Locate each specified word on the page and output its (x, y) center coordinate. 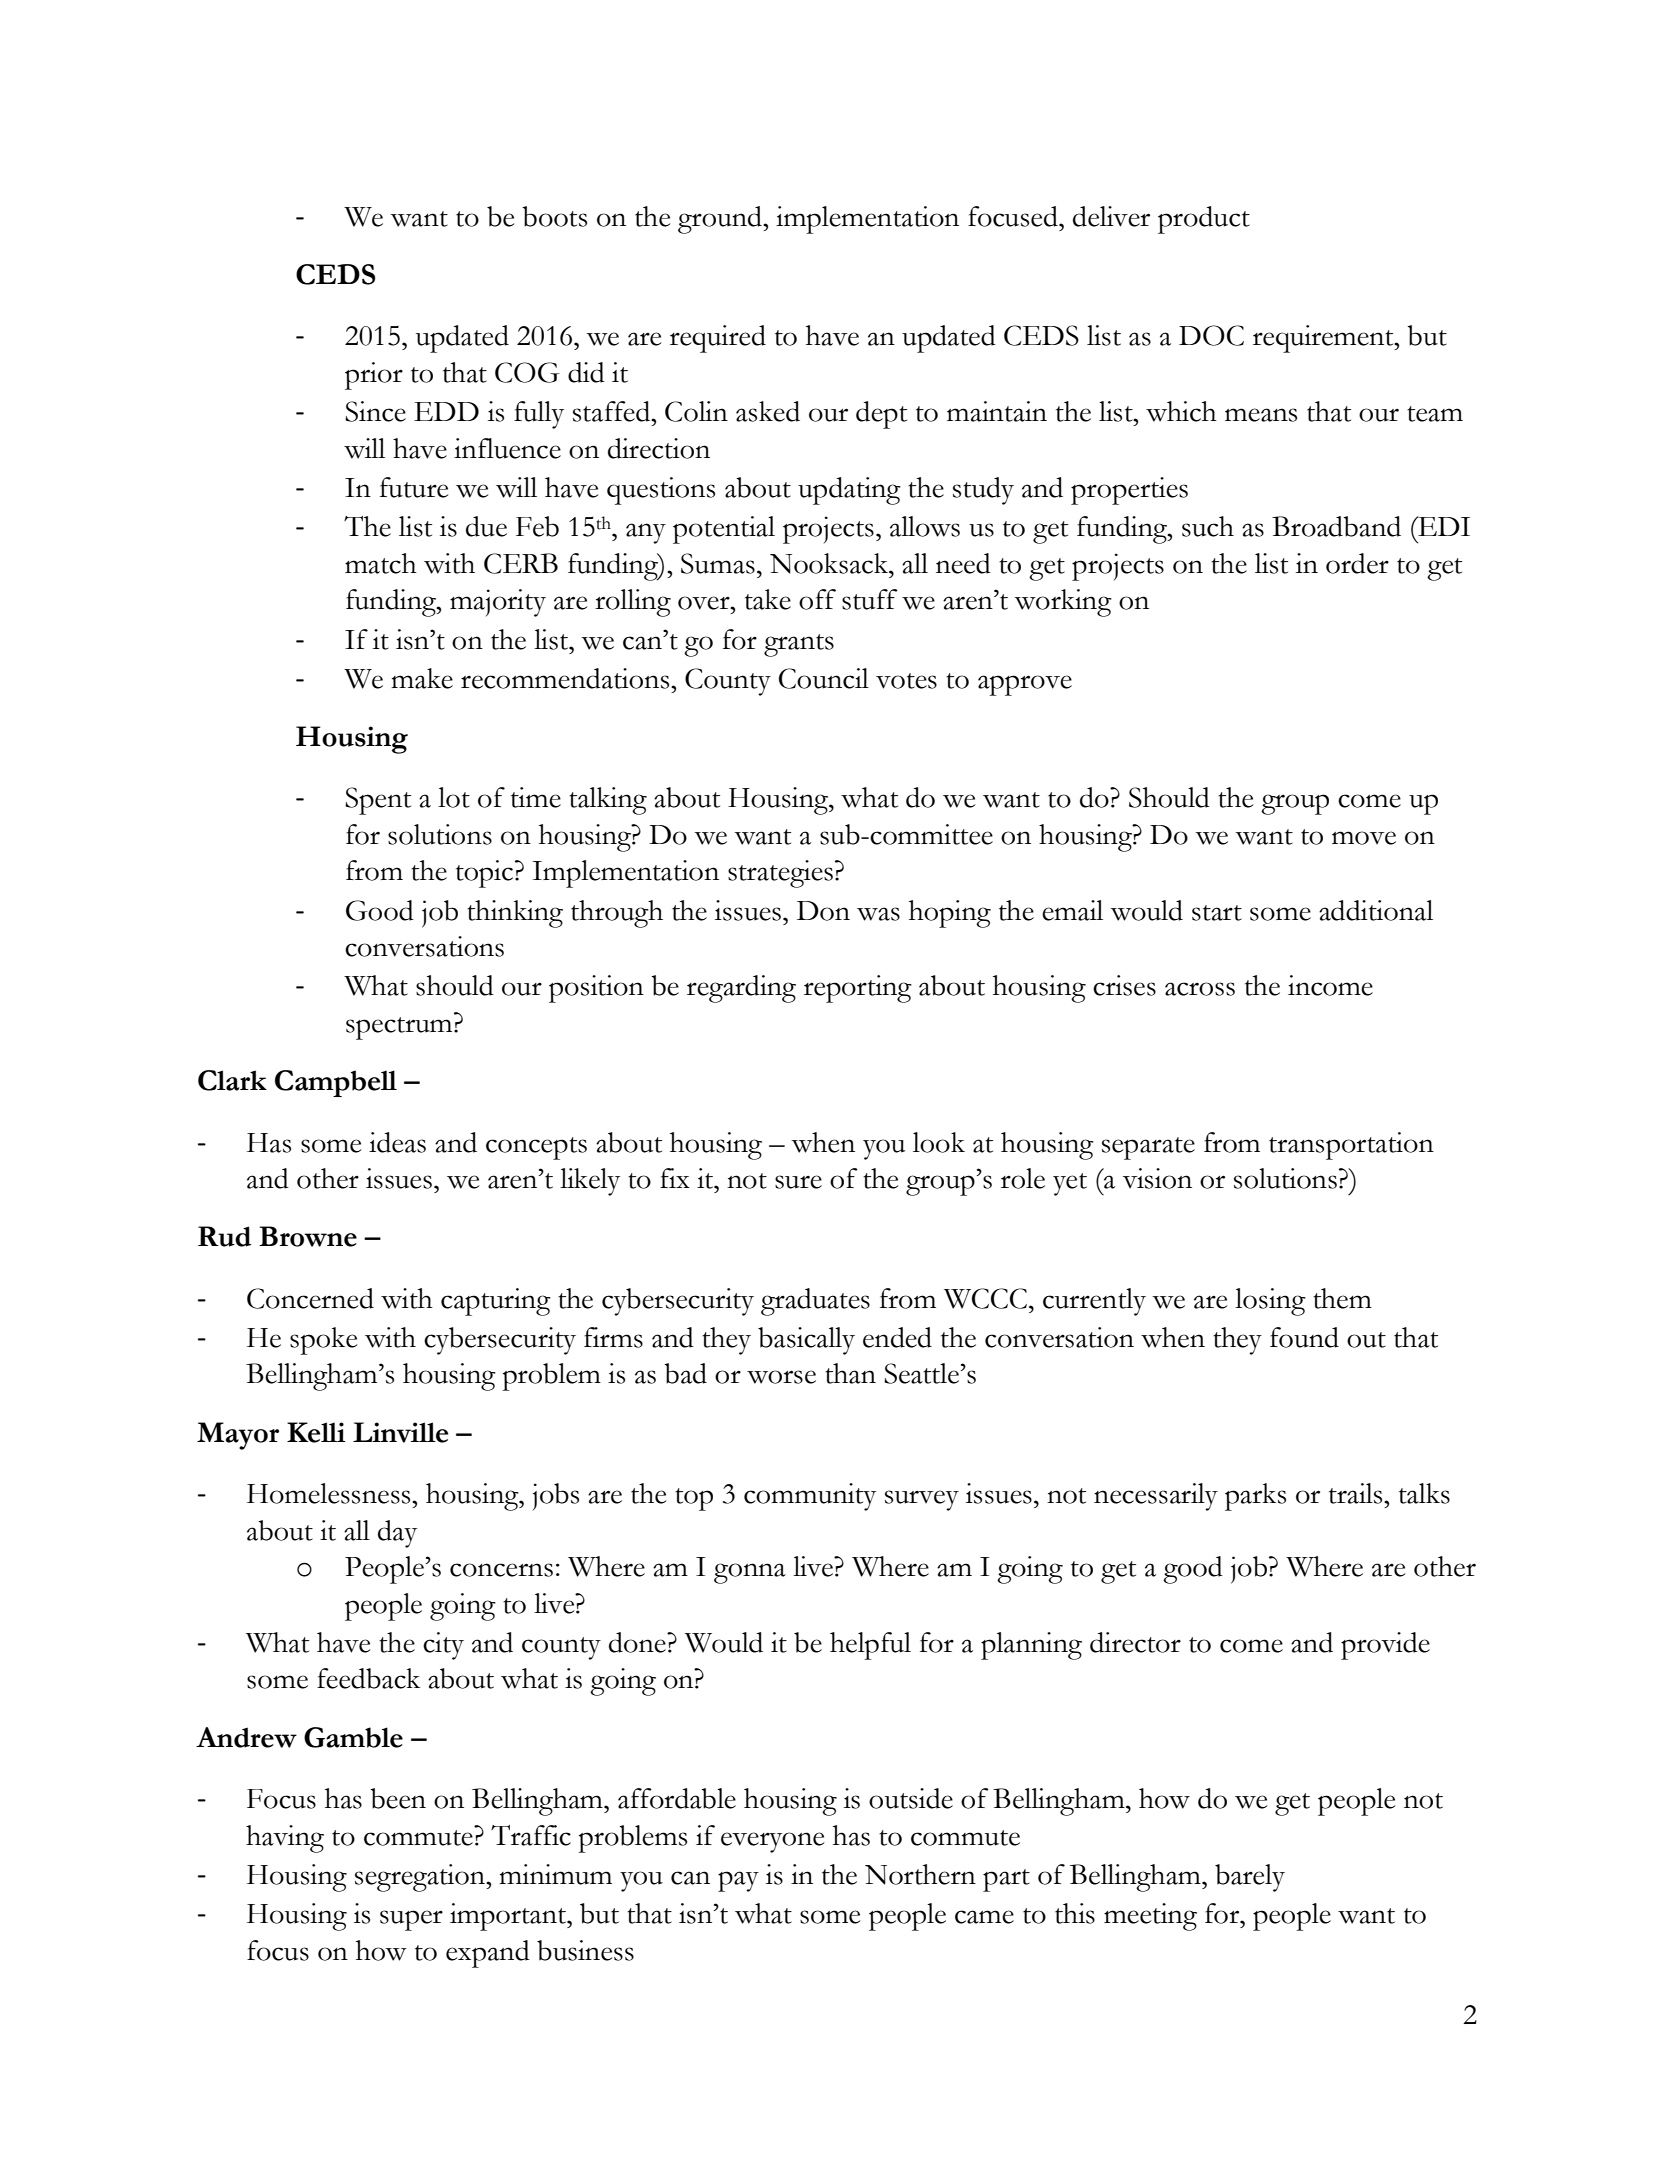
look (939, 1142)
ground (721, 220)
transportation (1351, 1146)
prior (374, 376)
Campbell (336, 1083)
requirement (1324, 339)
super (411, 1920)
